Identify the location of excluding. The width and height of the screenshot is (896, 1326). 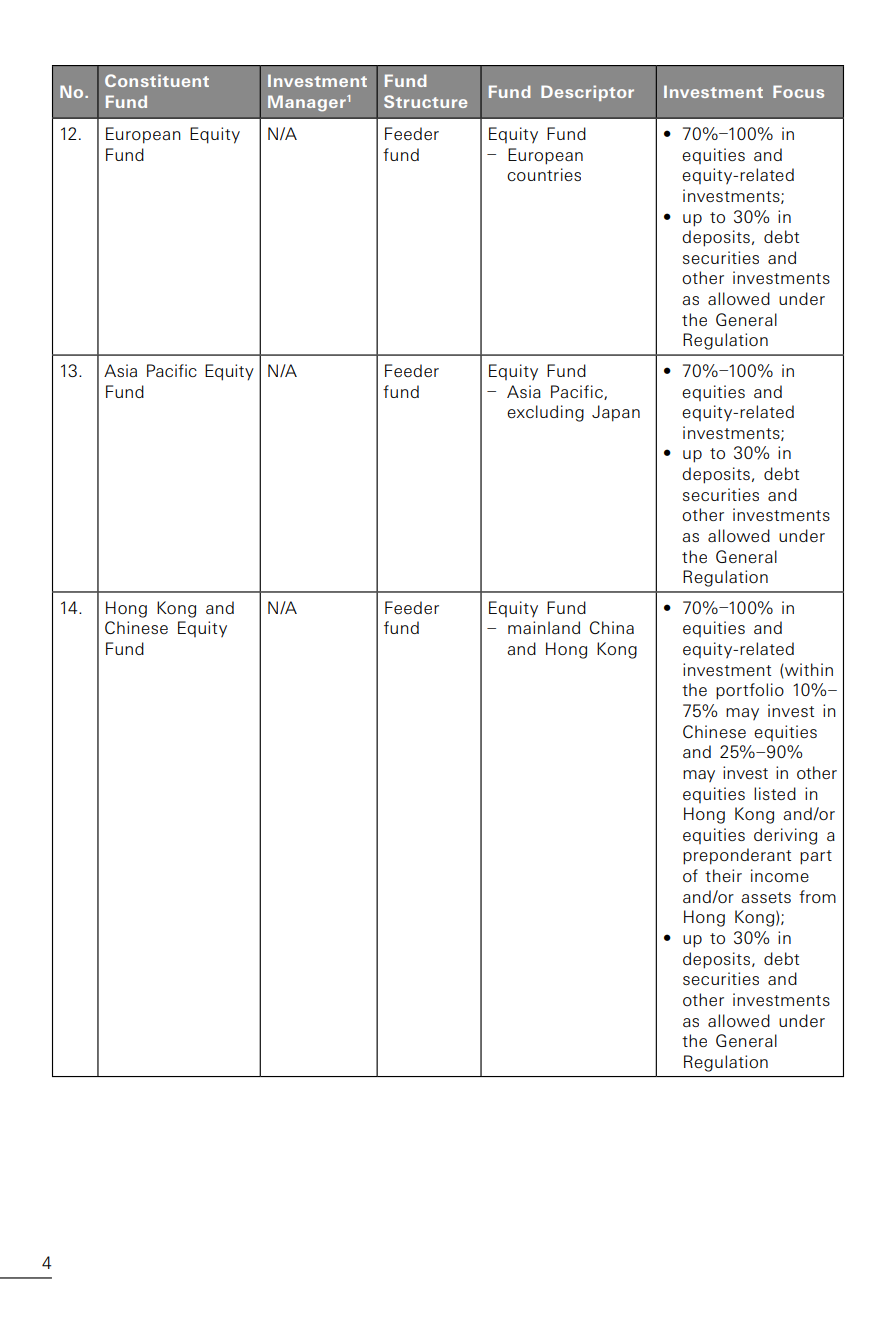
(545, 413).
